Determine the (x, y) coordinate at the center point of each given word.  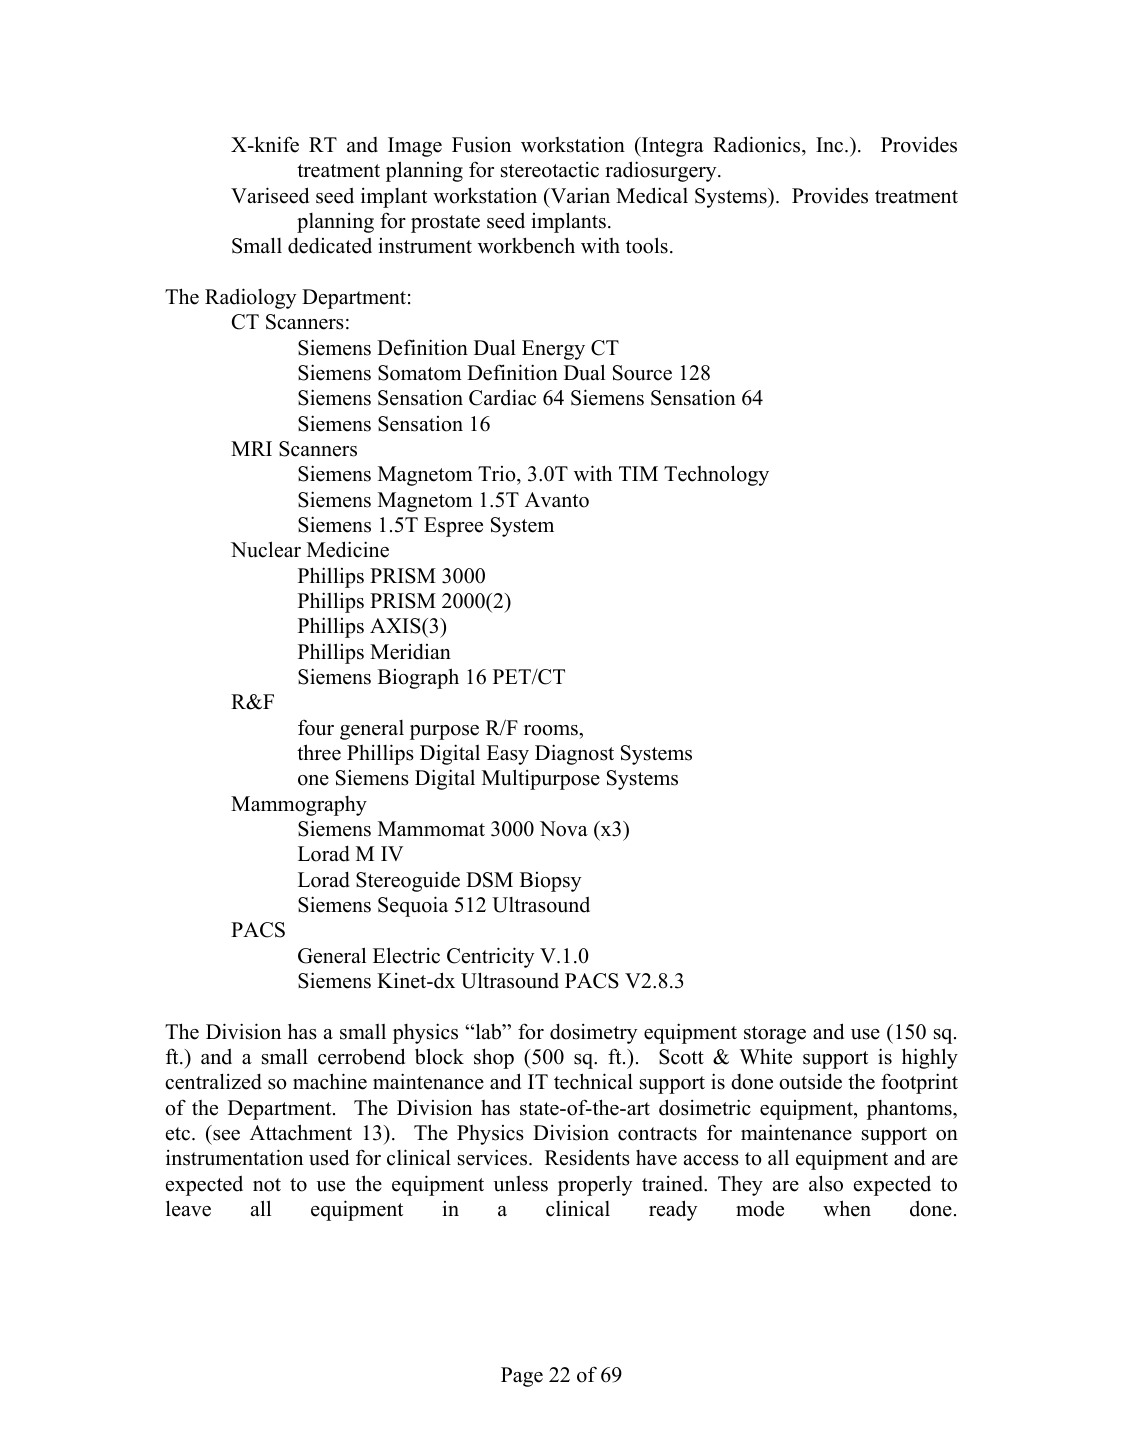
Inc (831, 145)
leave (188, 1208)
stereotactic (550, 170)
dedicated (330, 245)
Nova (564, 829)
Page (522, 1377)
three (319, 752)
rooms (552, 730)
